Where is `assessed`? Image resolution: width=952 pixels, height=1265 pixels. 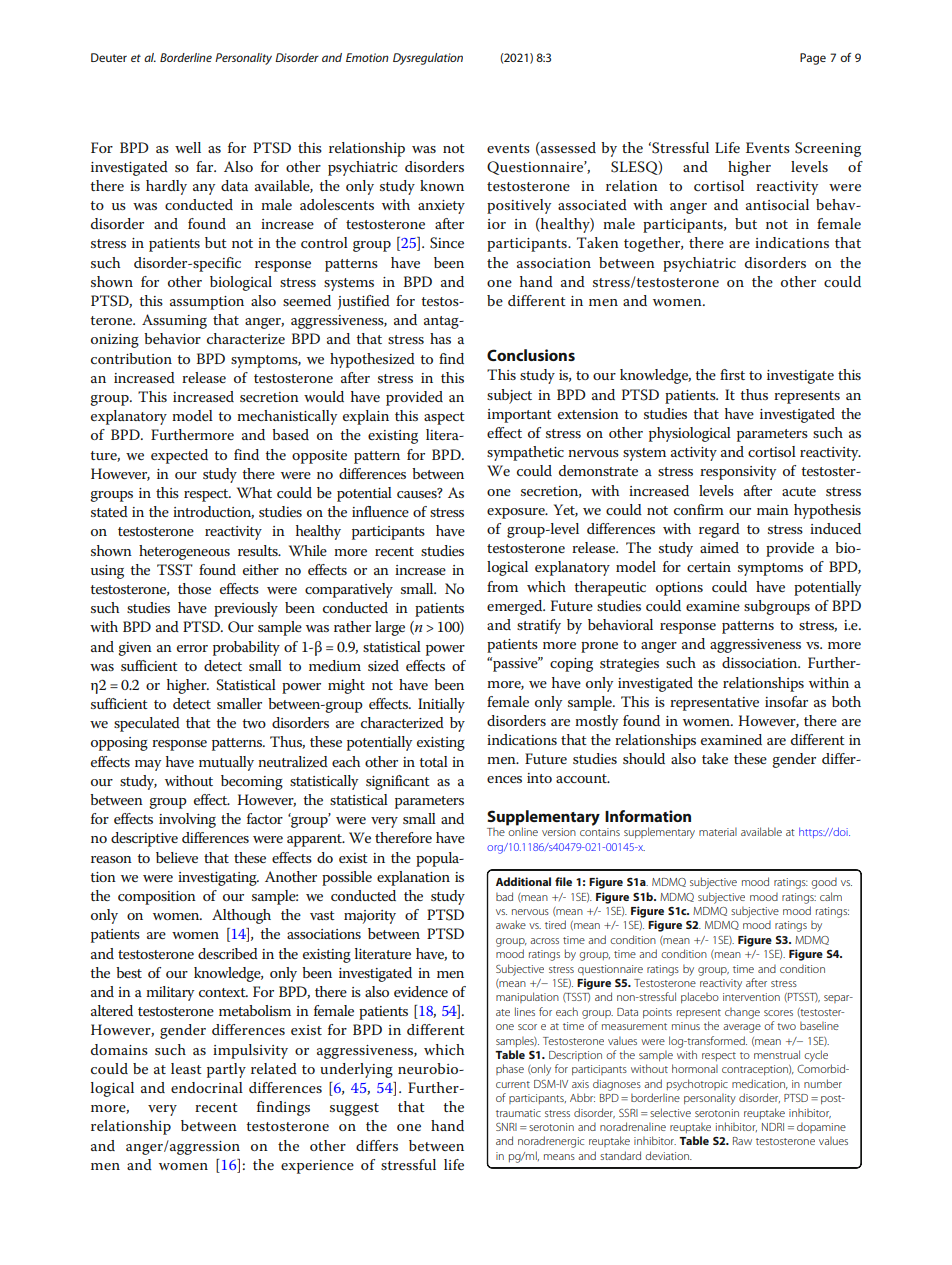
assessed is located at coordinates (567, 147).
